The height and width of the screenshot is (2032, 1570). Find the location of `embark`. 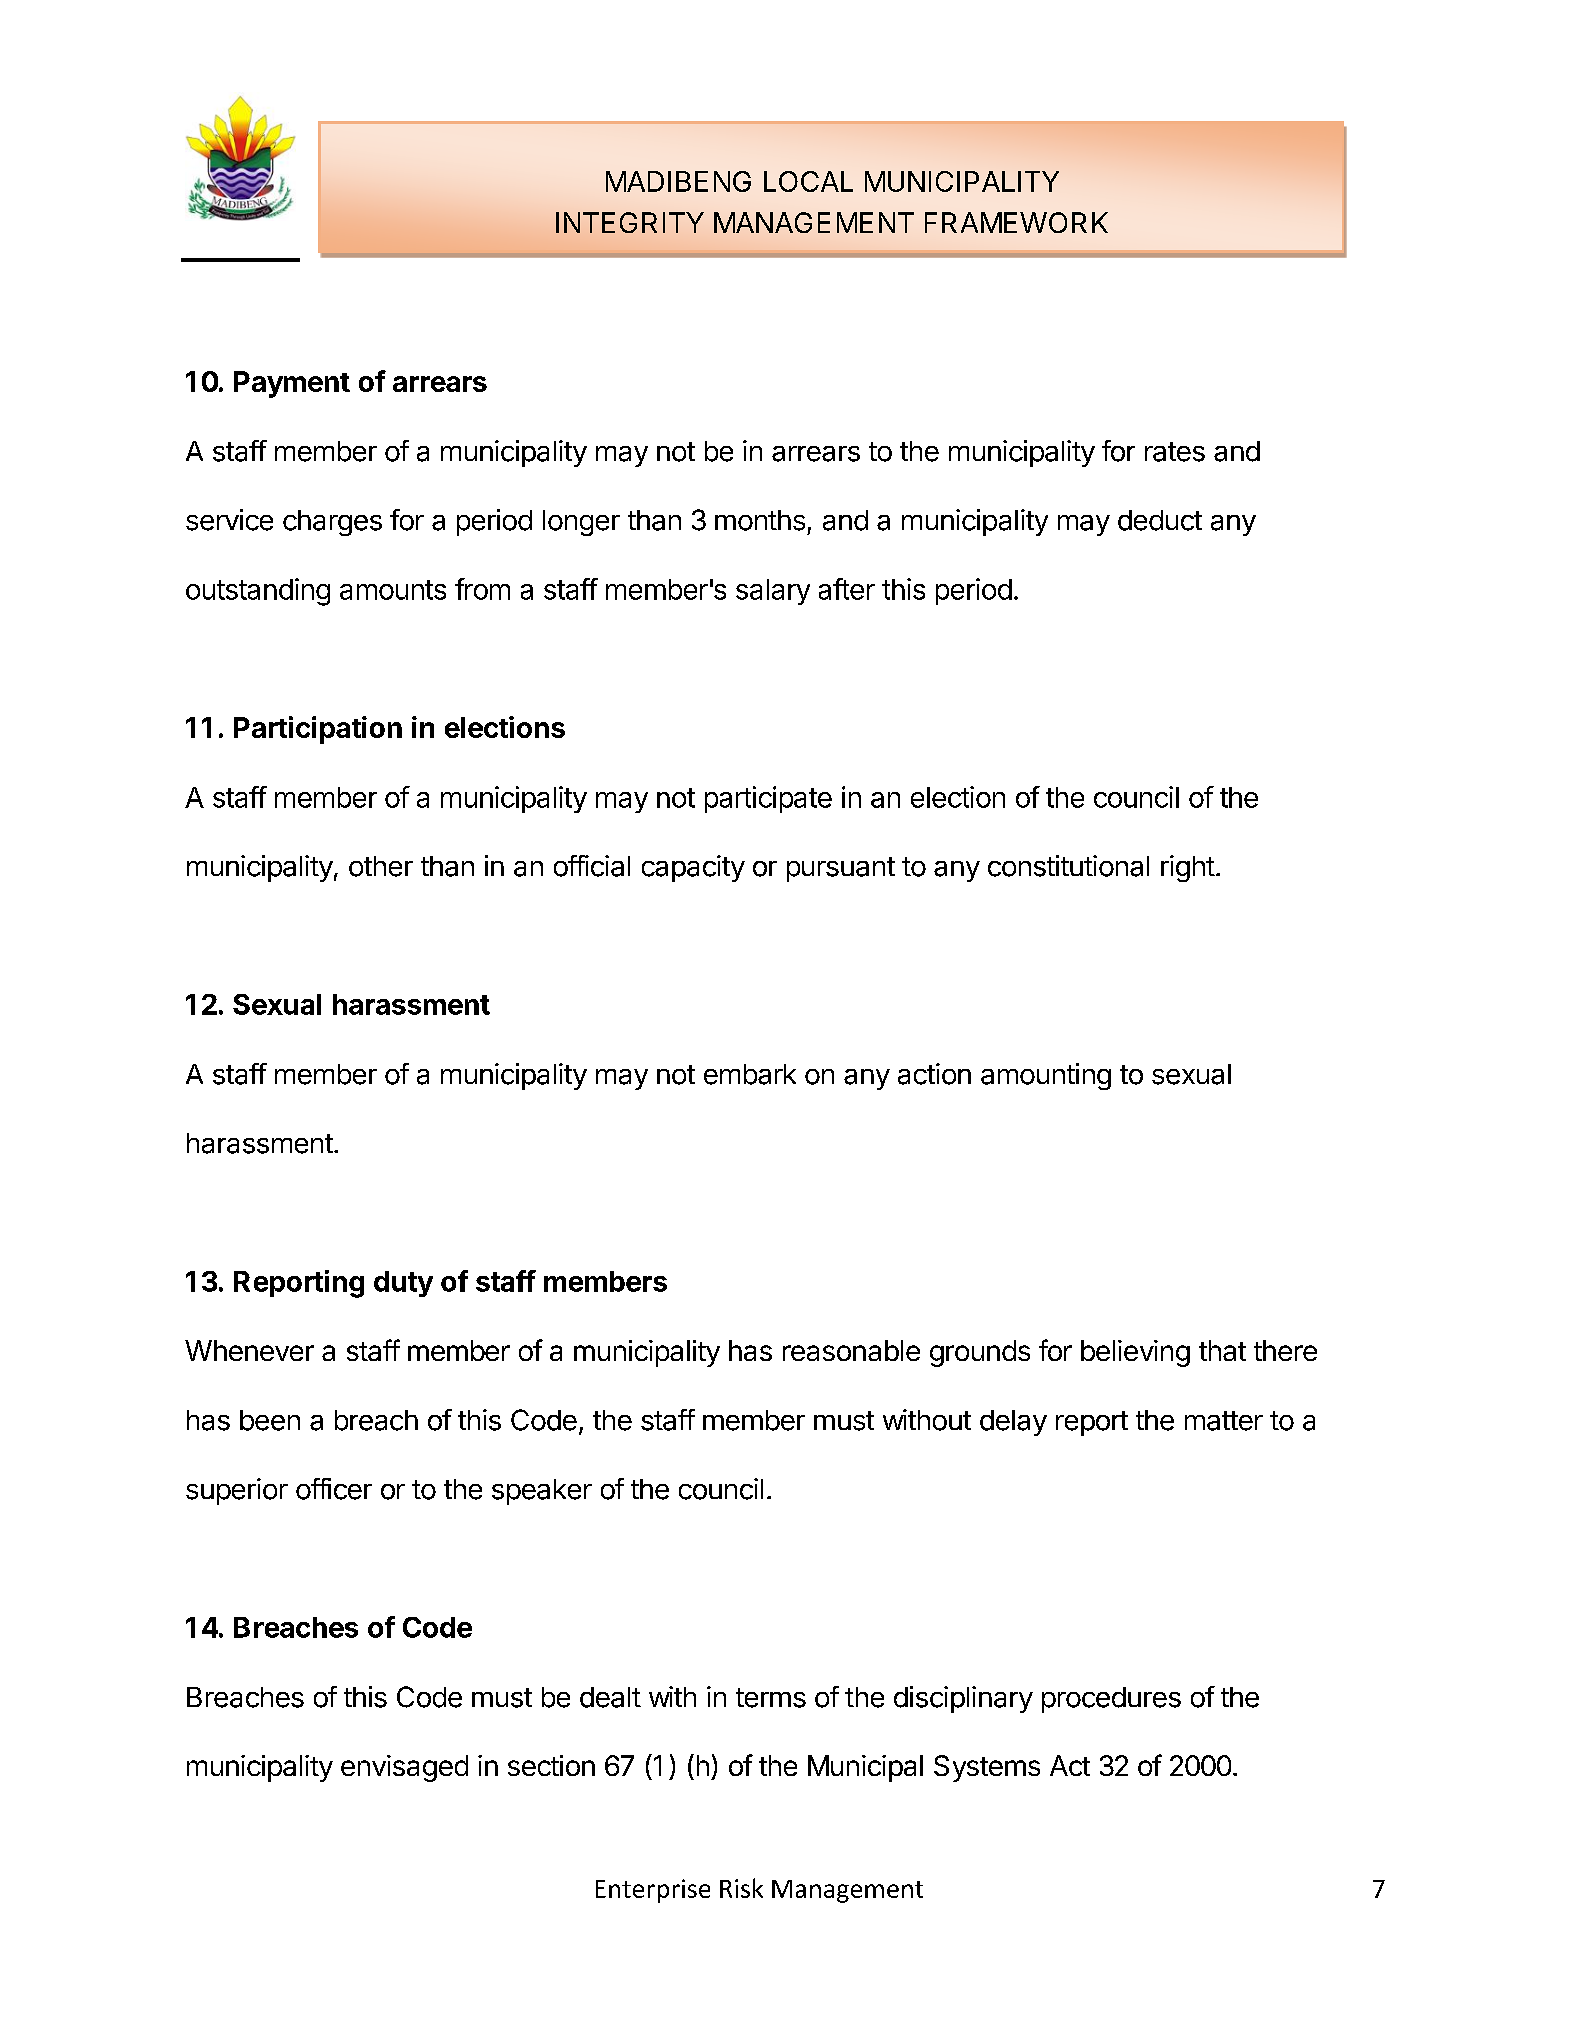

embark is located at coordinates (750, 1074).
